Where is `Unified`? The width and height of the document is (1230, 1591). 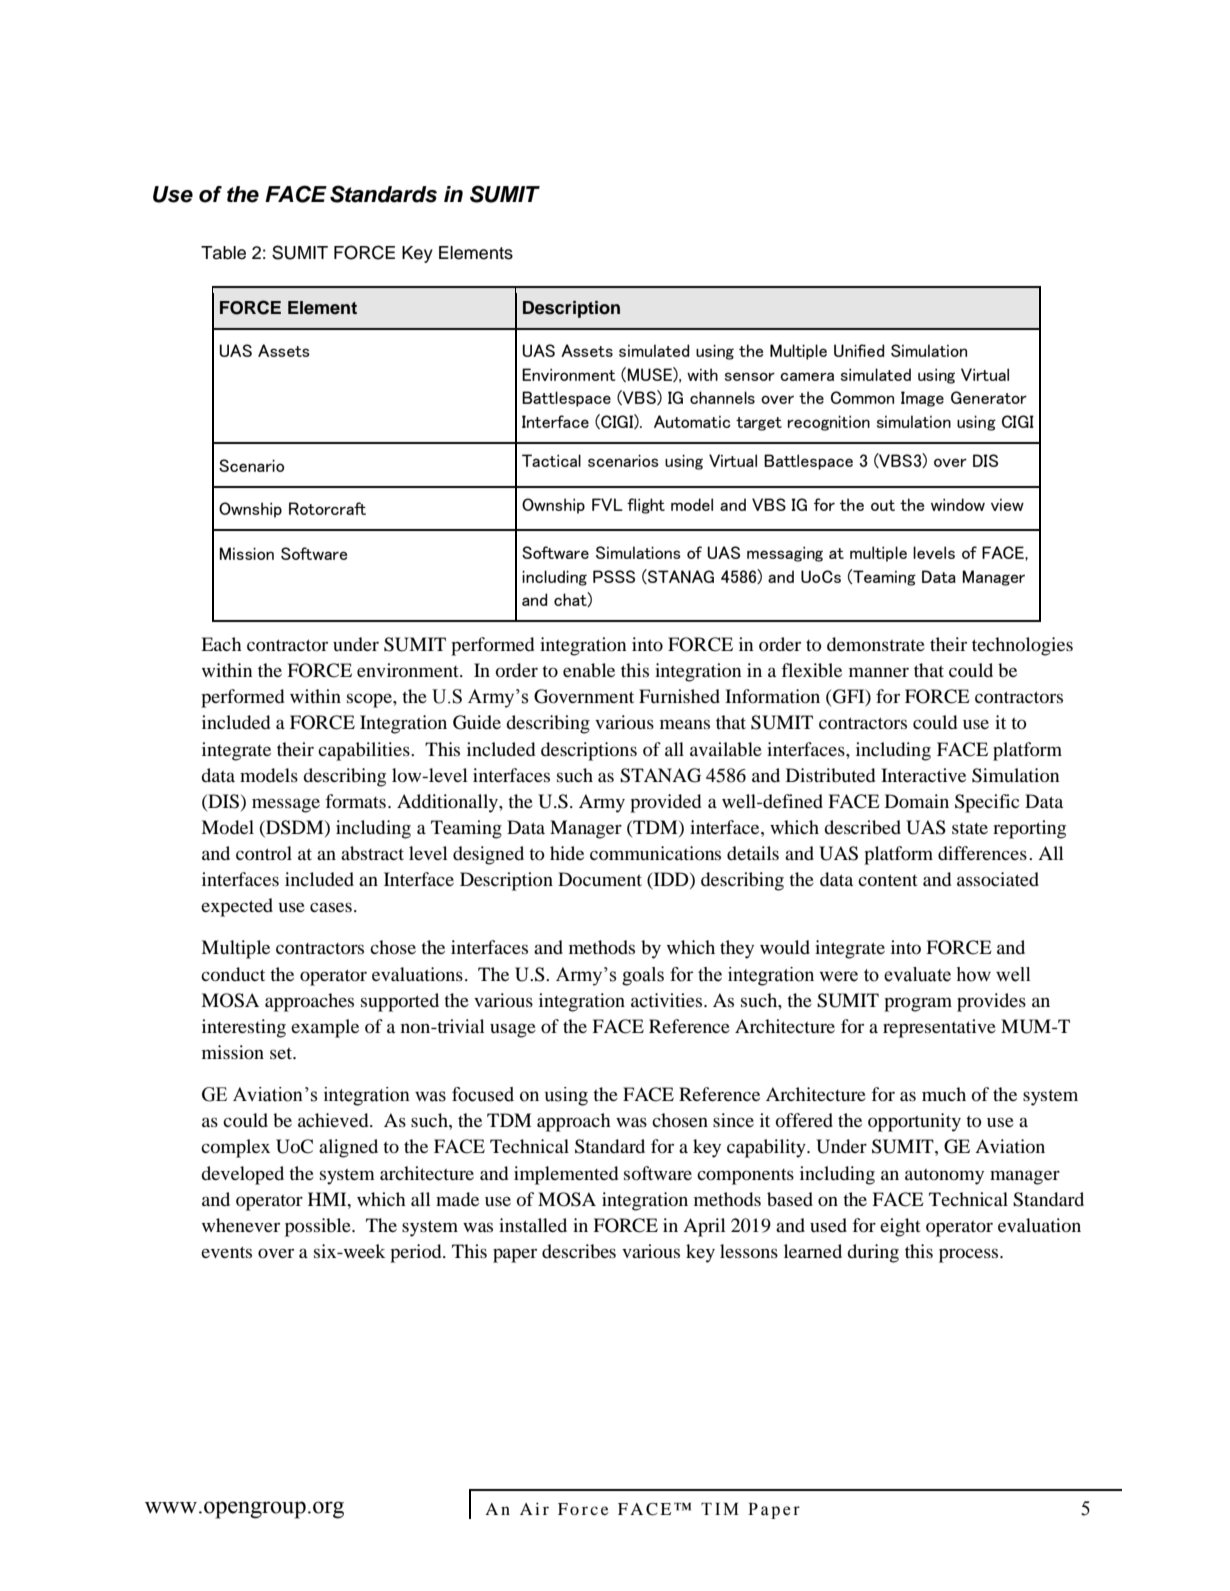
Unified is located at coordinates (859, 350).
